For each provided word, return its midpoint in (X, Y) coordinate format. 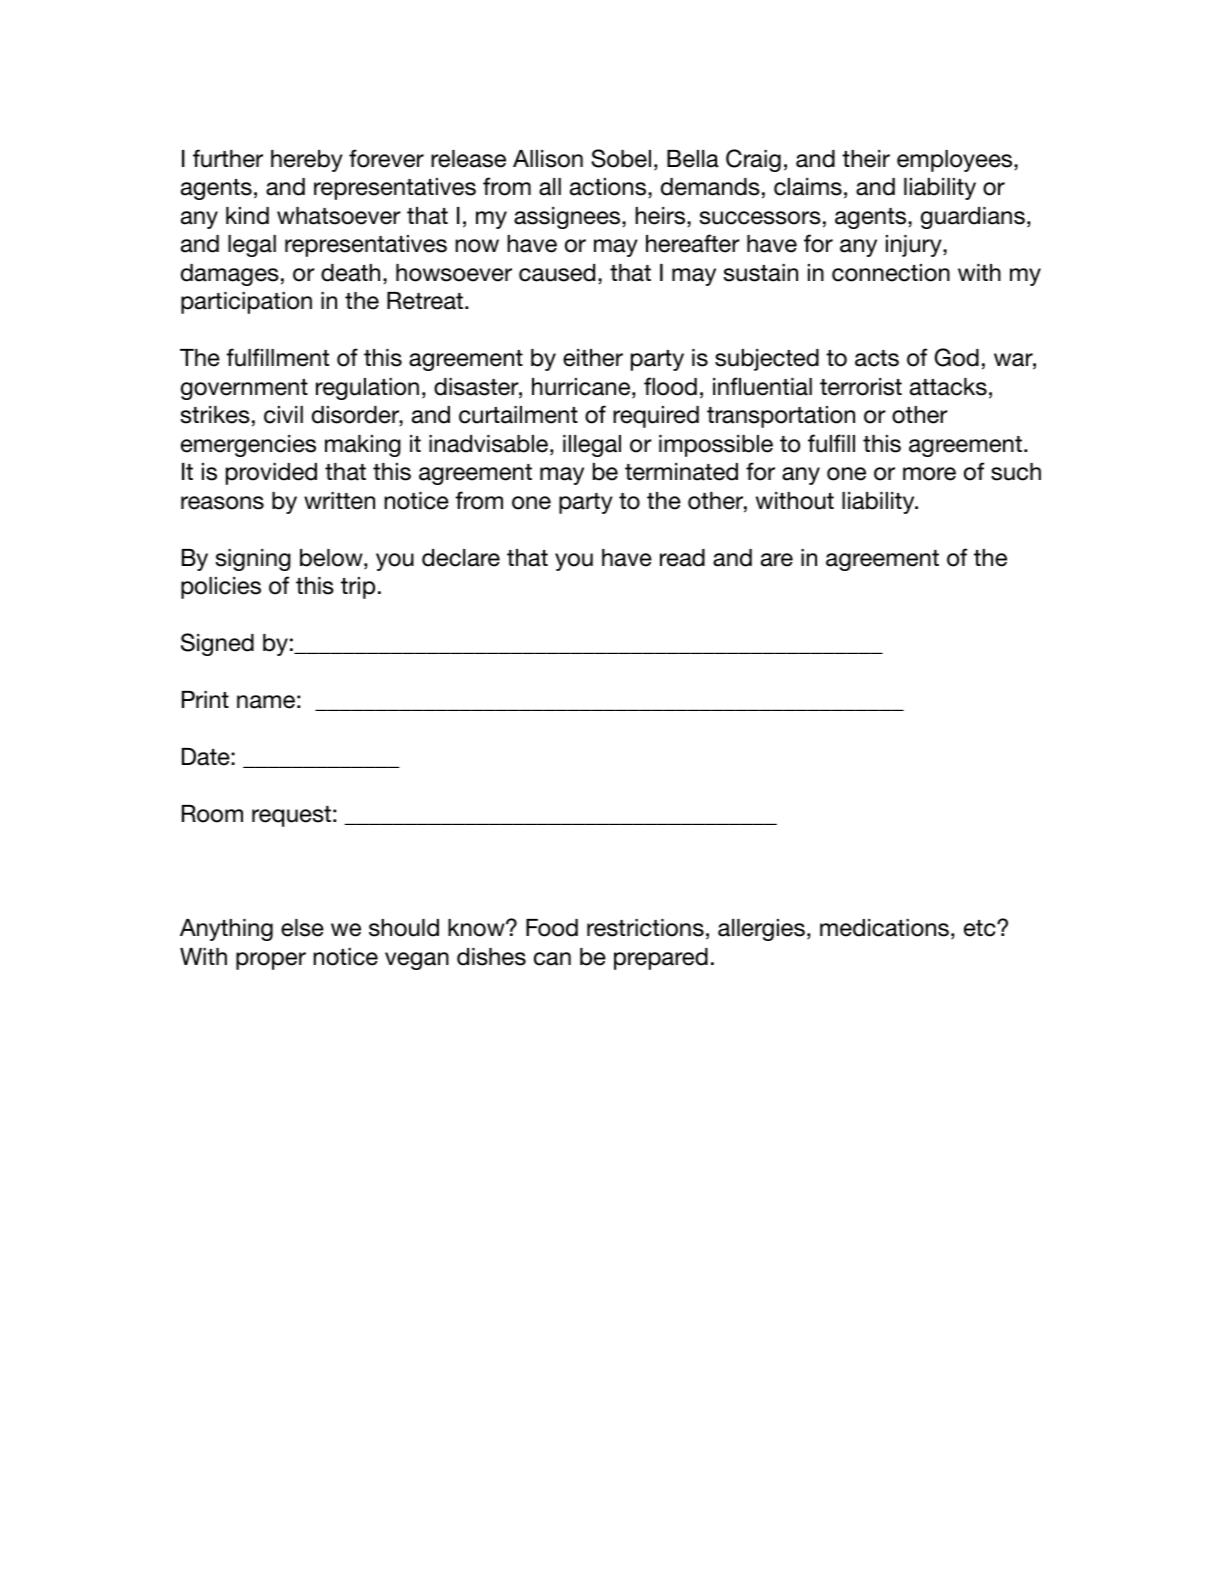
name (266, 702)
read (682, 558)
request (291, 816)
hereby (307, 161)
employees (956, 161)
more (929, 474)
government (244, 389)
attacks (948, 387)
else (302, 928)
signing (253, 560)
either (593, 358)
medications (884, 928)
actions (608, 187)
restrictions (645, 928)
